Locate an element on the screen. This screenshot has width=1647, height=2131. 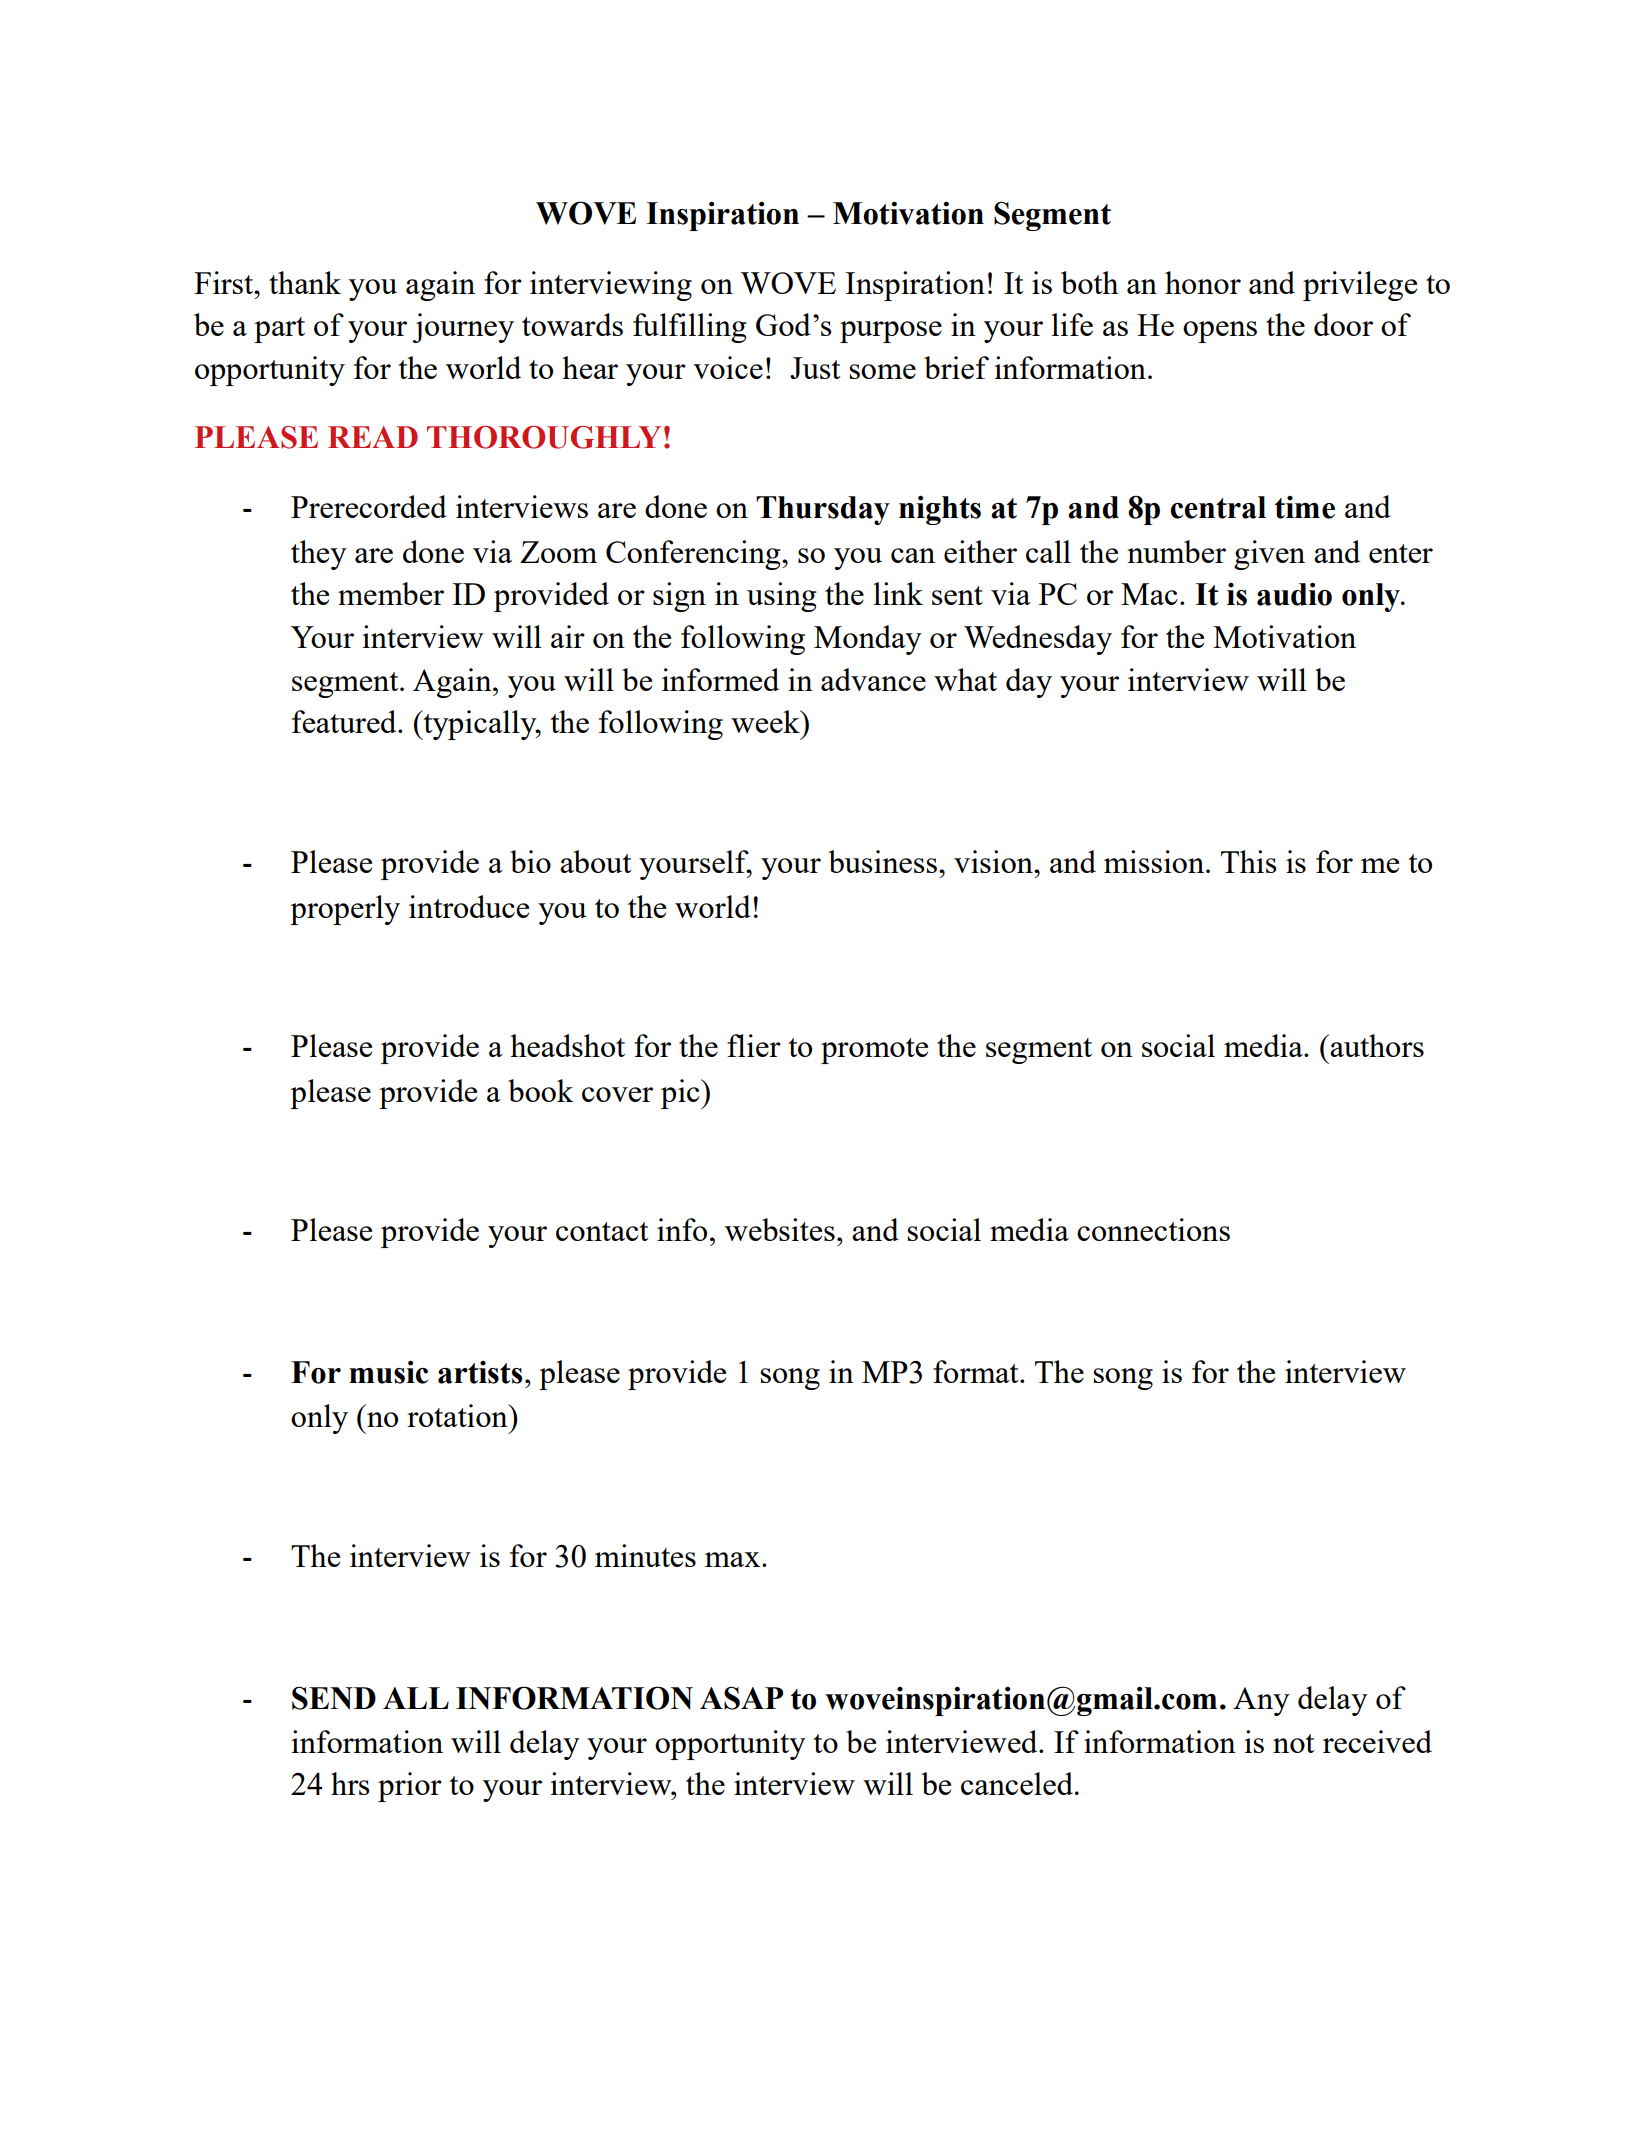
rotation is located at coordinates (458, 1415).
